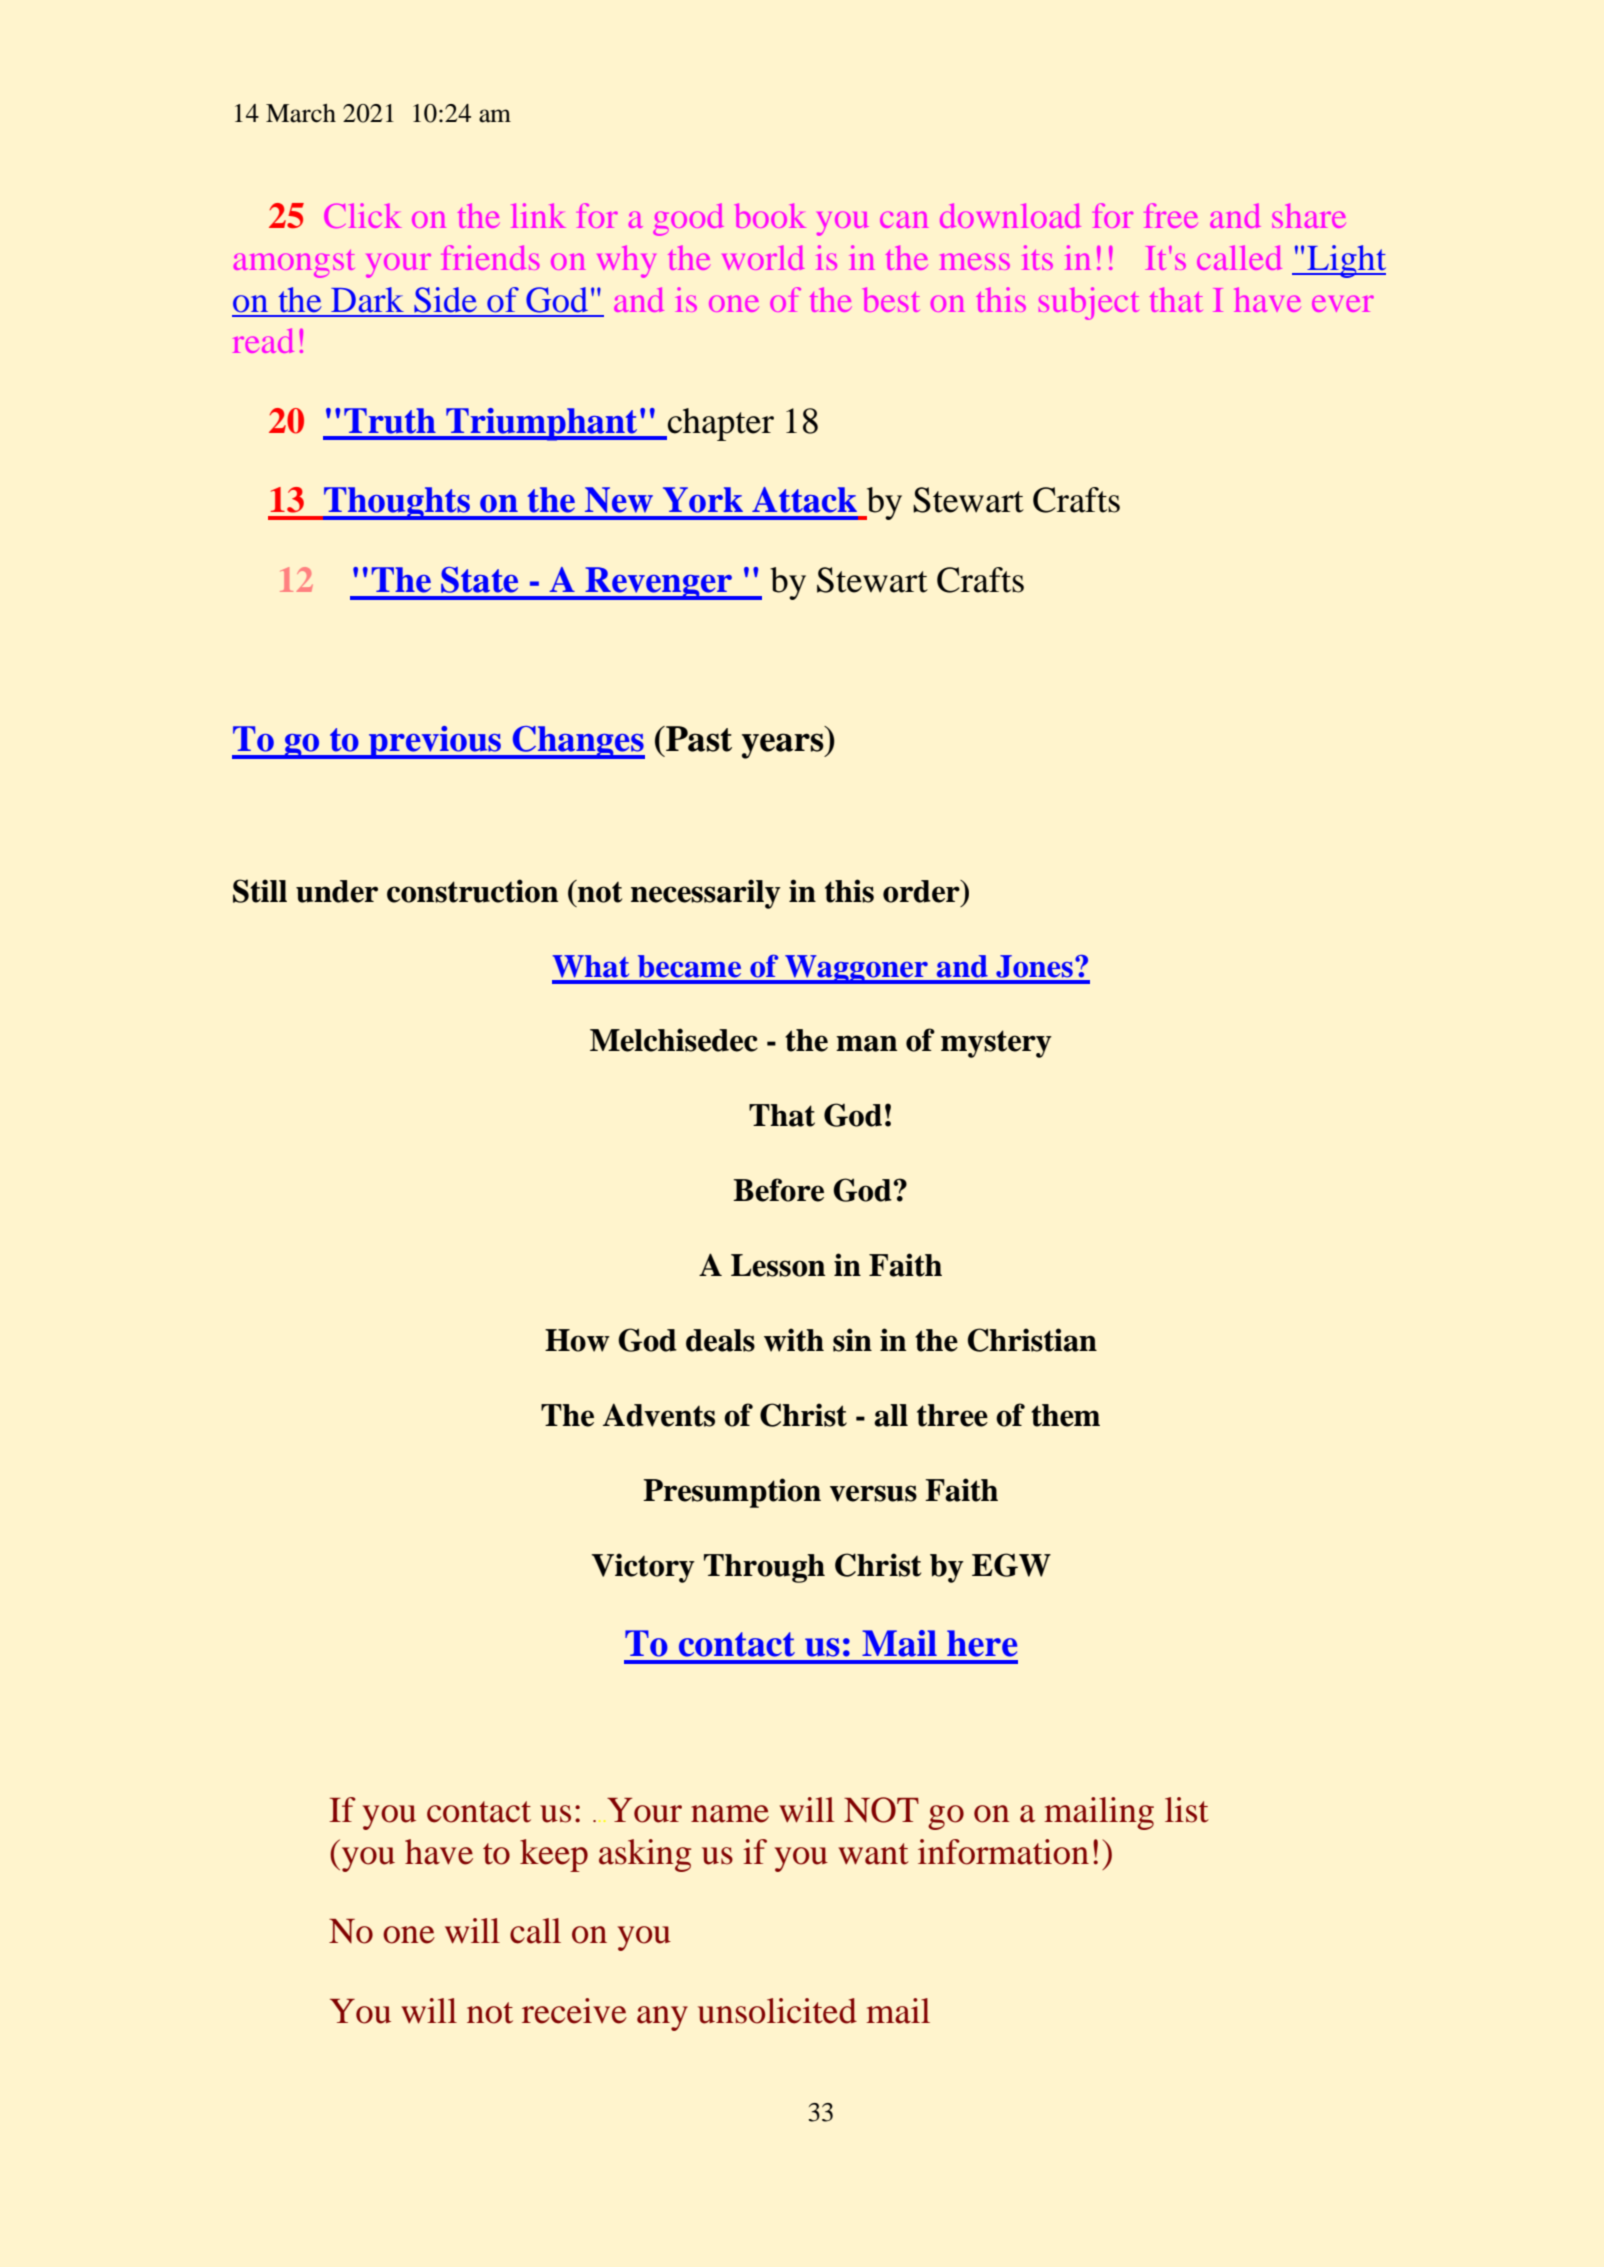  What do you see at coordinates (794, 1340) in the document?
I see `with` at bounding box center [794, 1340].
